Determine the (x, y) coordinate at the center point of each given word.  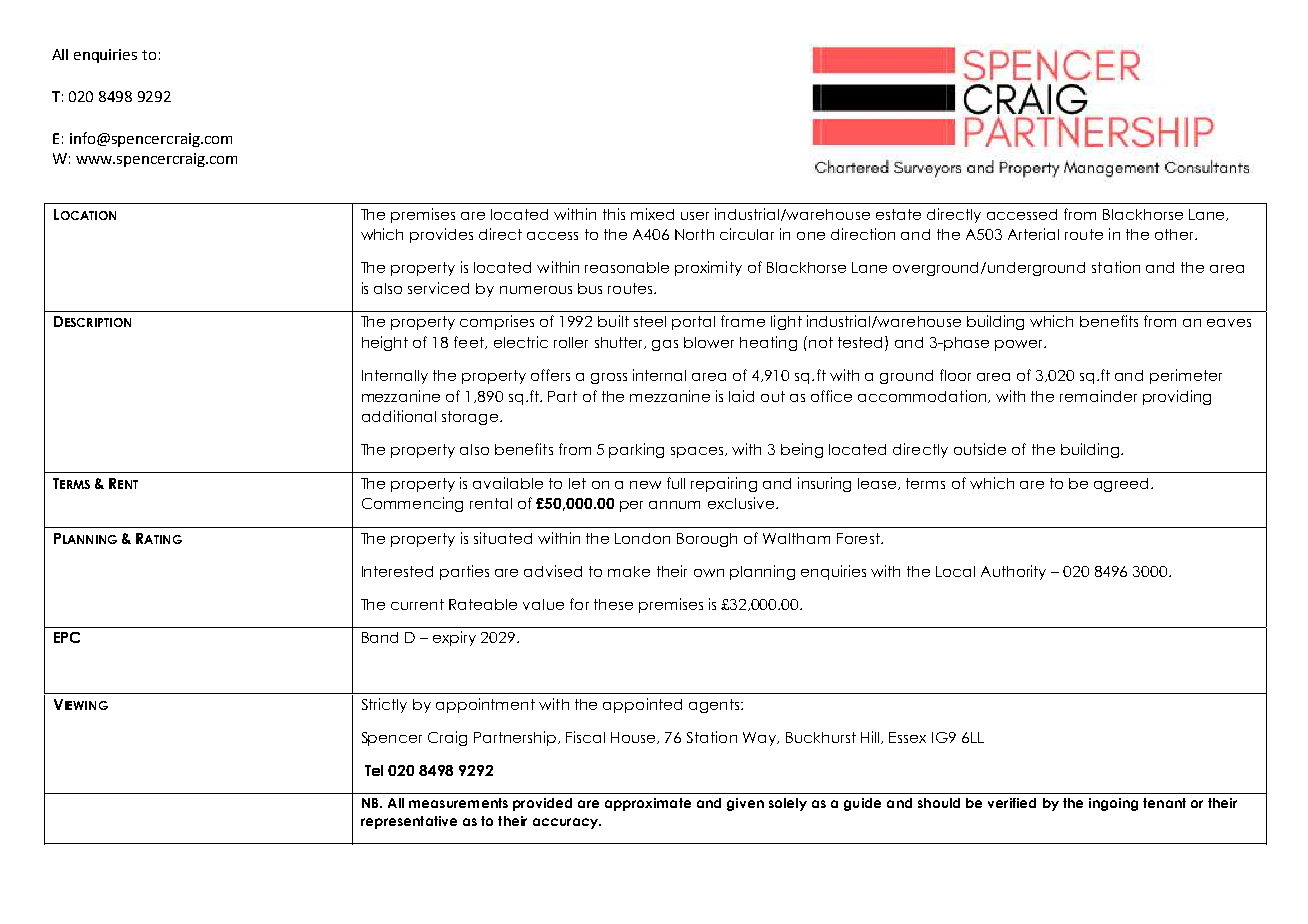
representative (409, 822)
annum (674, 505)
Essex (907, 737)
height (385, 343)
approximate (648, 804)
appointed (642, 705)
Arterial (1033, 234)
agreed (1123, 485)
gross (609, 378)
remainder (1098, 396)
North (694, 234)
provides (441, 235)
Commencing (412, 504)
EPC (67, 637)
